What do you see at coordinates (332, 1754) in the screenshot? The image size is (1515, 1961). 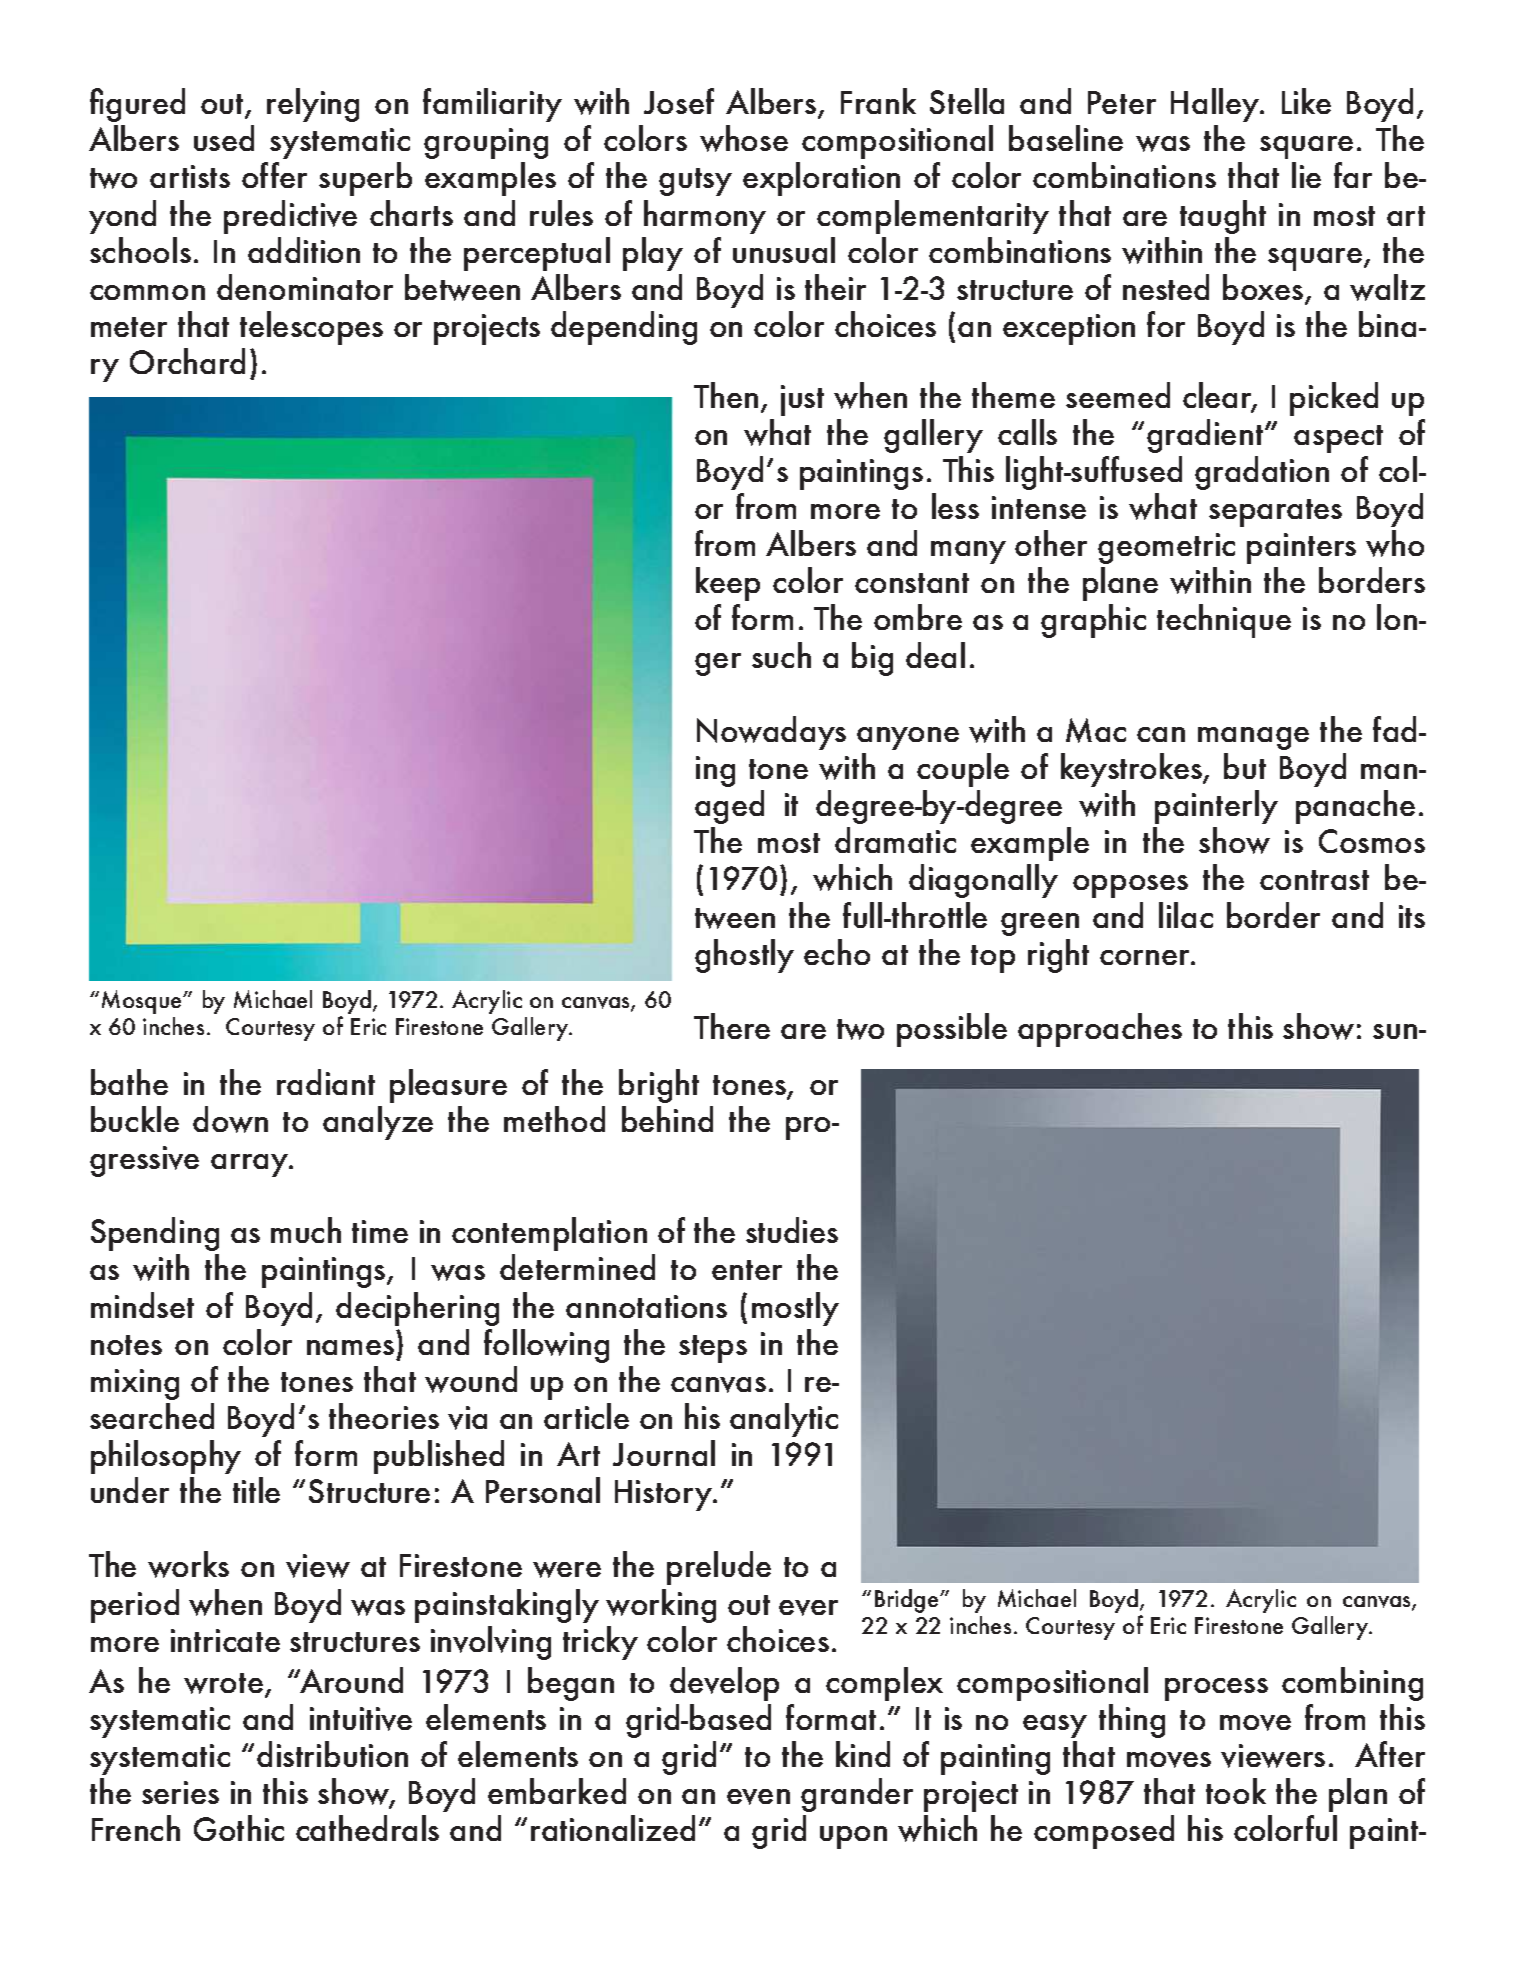 I see `distribution` at bounding box center [332, 1754].
